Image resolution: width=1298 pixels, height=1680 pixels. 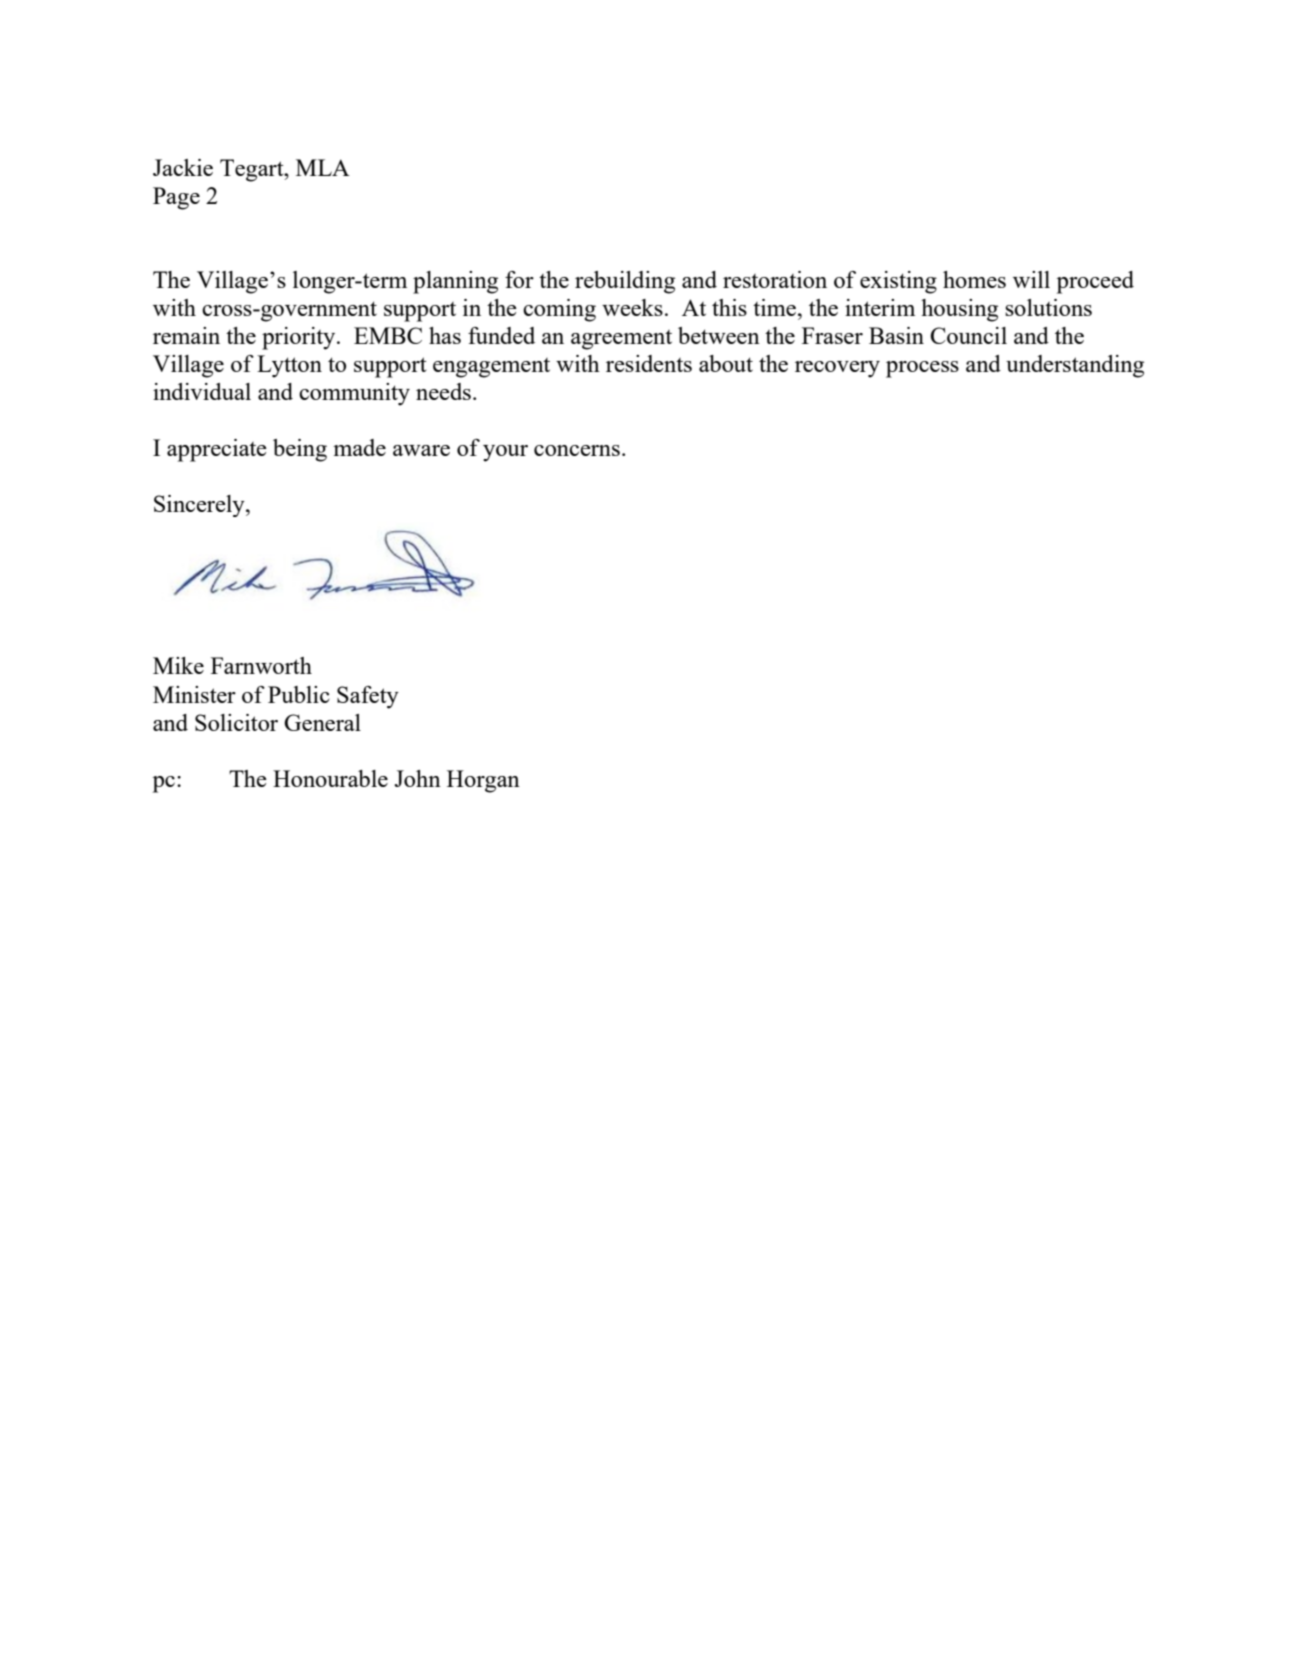 What do you see at coordinates (323, 167) in the image?
I see `MLA` at bounding box center [323, 167].
